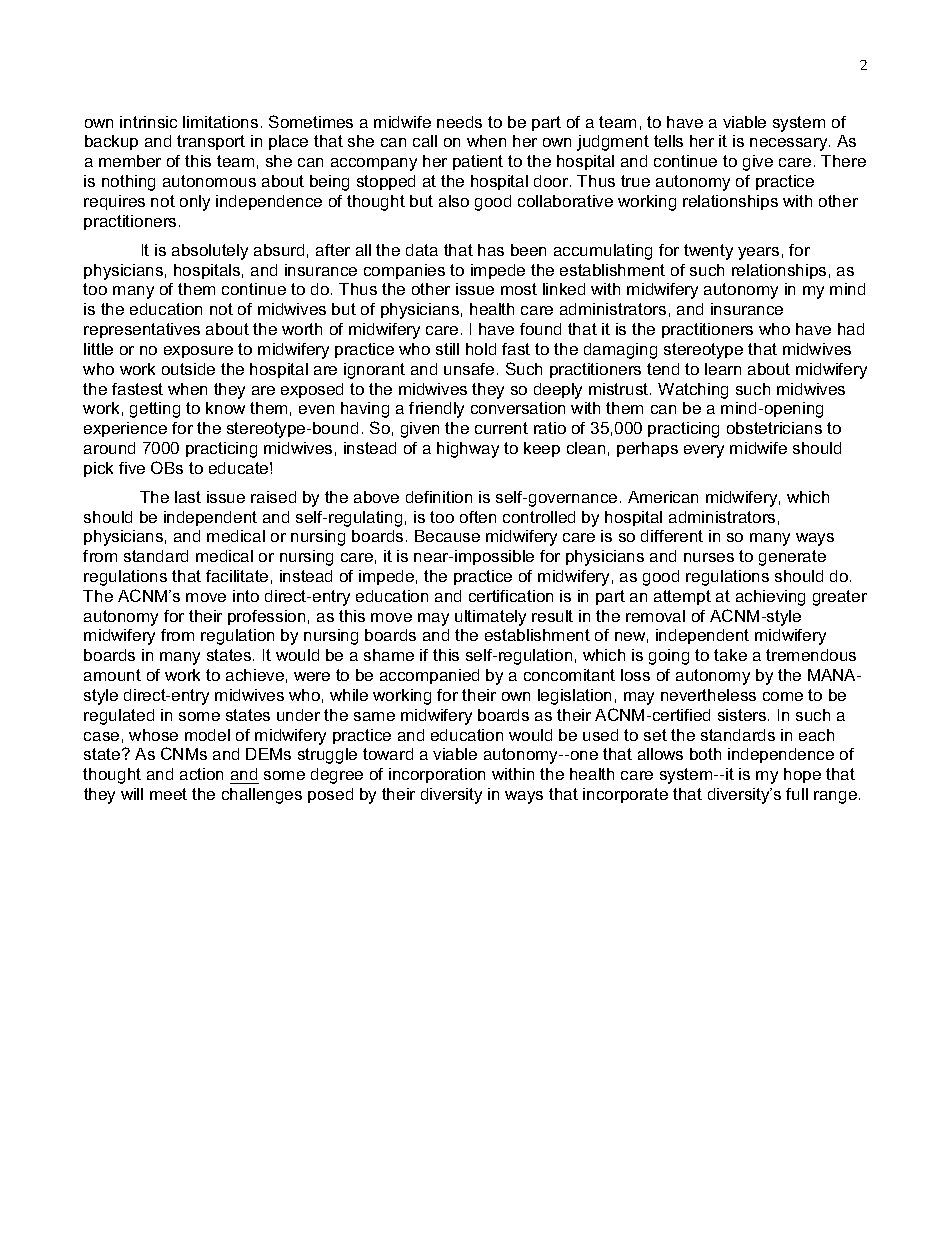  Describe the element at coordinates (211, 142) in the screenshot. I see `transport` at that location.
